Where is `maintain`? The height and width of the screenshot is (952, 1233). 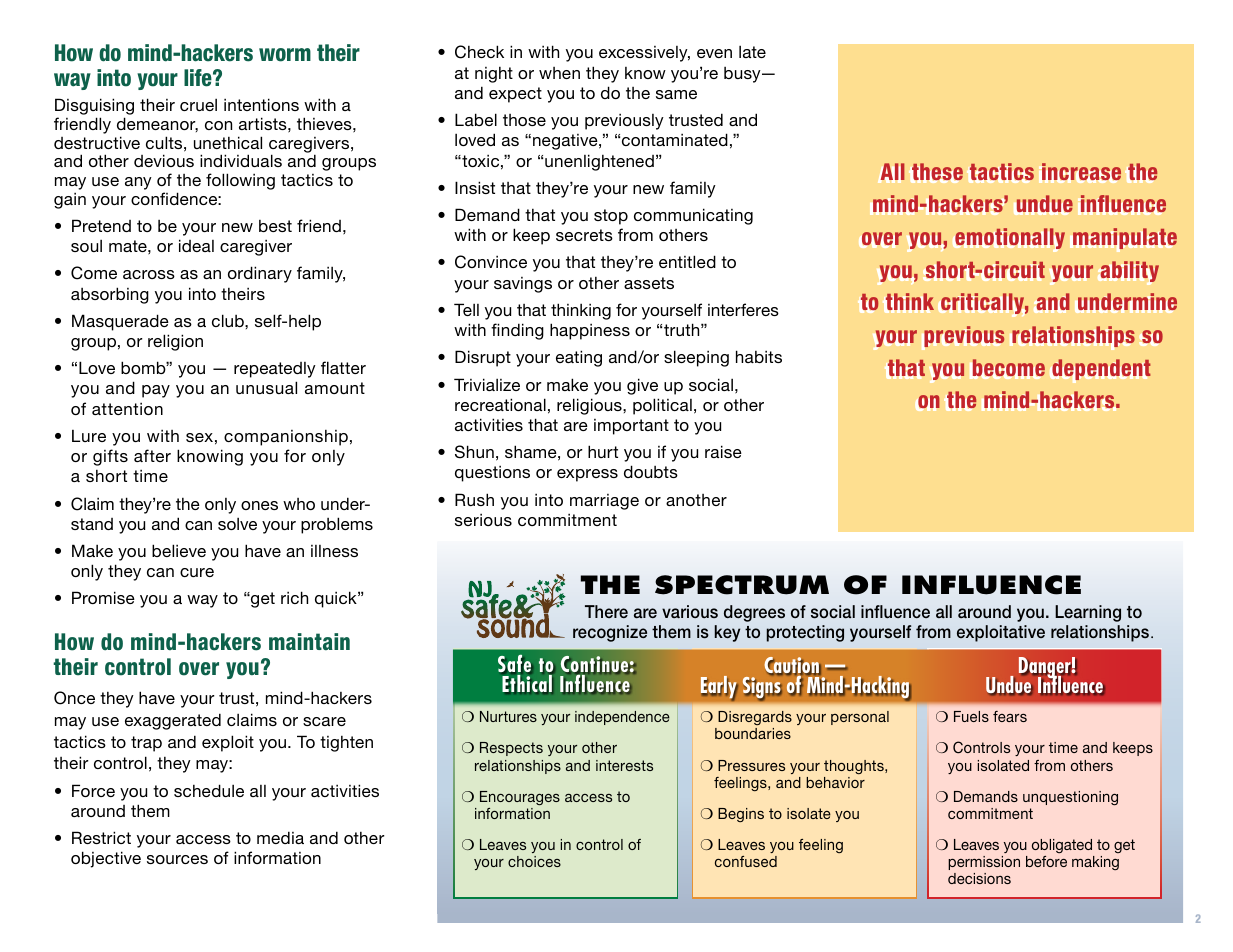
maintain is located at coordinates (309, 641).
